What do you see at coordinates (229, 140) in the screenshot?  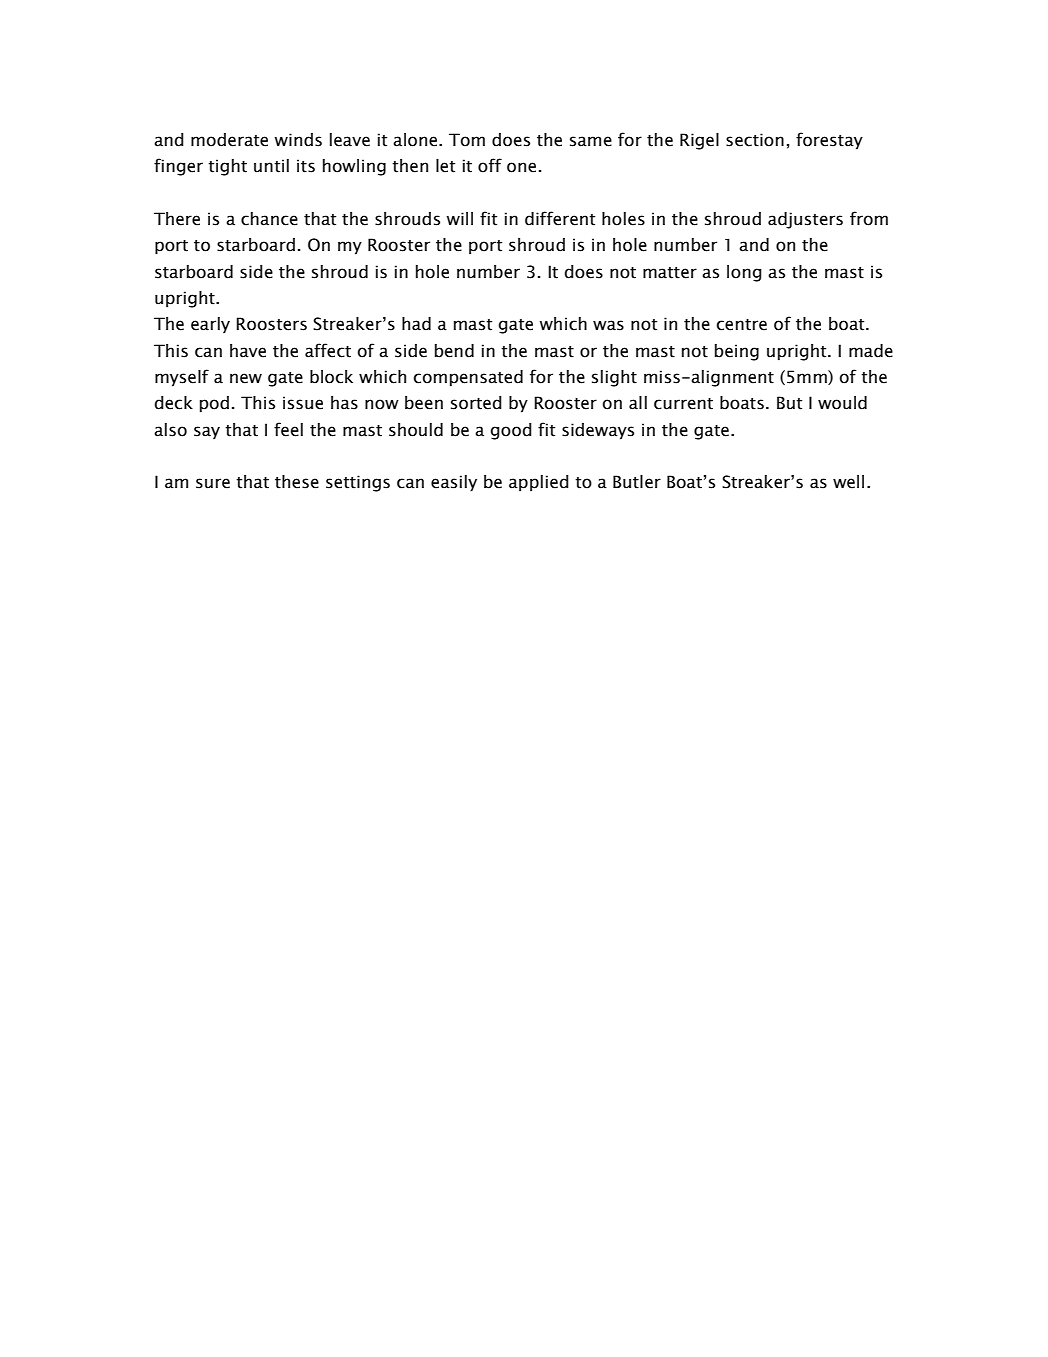 I see `moderate` at bounding box center [229, 140].
